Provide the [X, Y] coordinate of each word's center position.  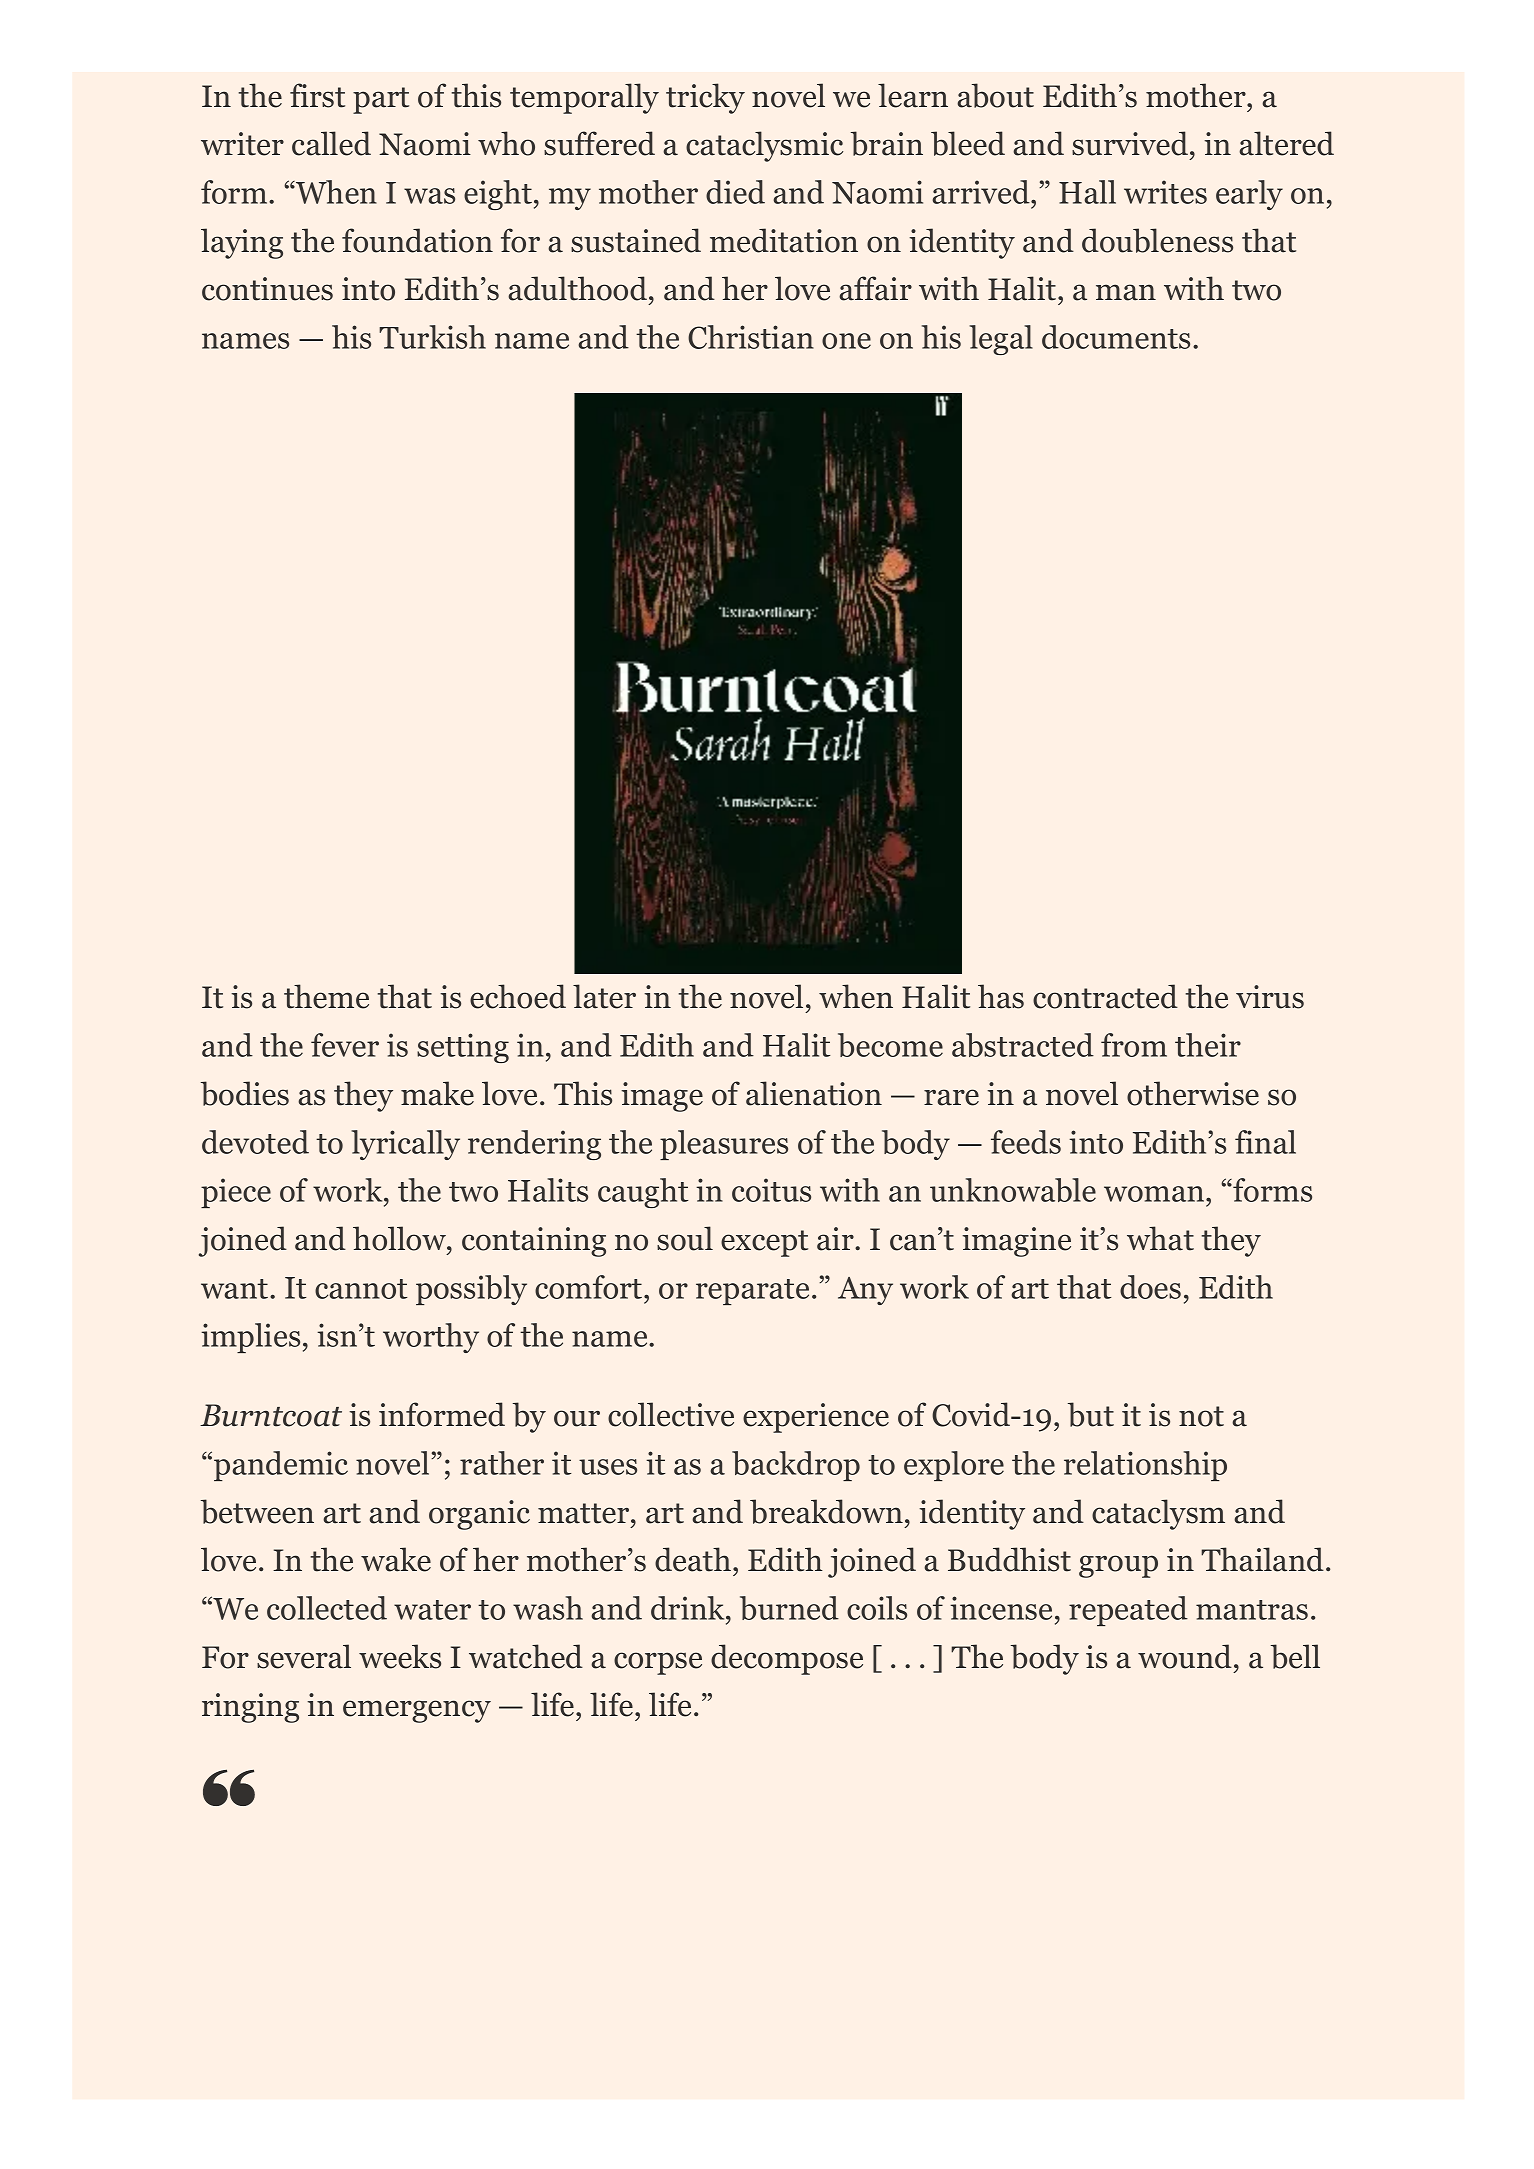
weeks [400, 1656]
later [604, 996]
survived [1130, 143]
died [735, 192]
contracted [1105, 996]
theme [326, 996]
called [331, 143]
